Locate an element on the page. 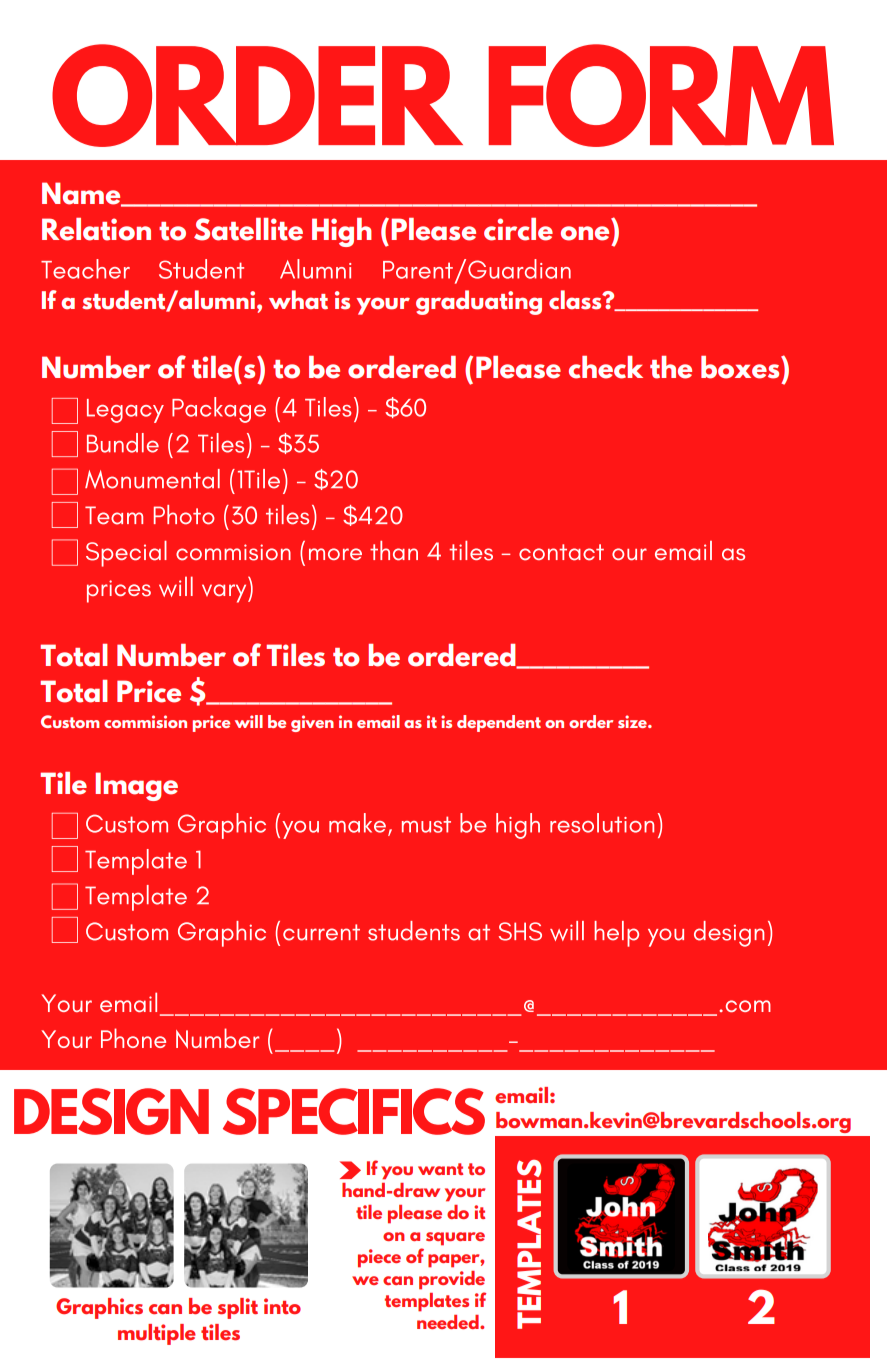 The width and height of the page is (887, 1372). the is located at coordinates (671, 367).
